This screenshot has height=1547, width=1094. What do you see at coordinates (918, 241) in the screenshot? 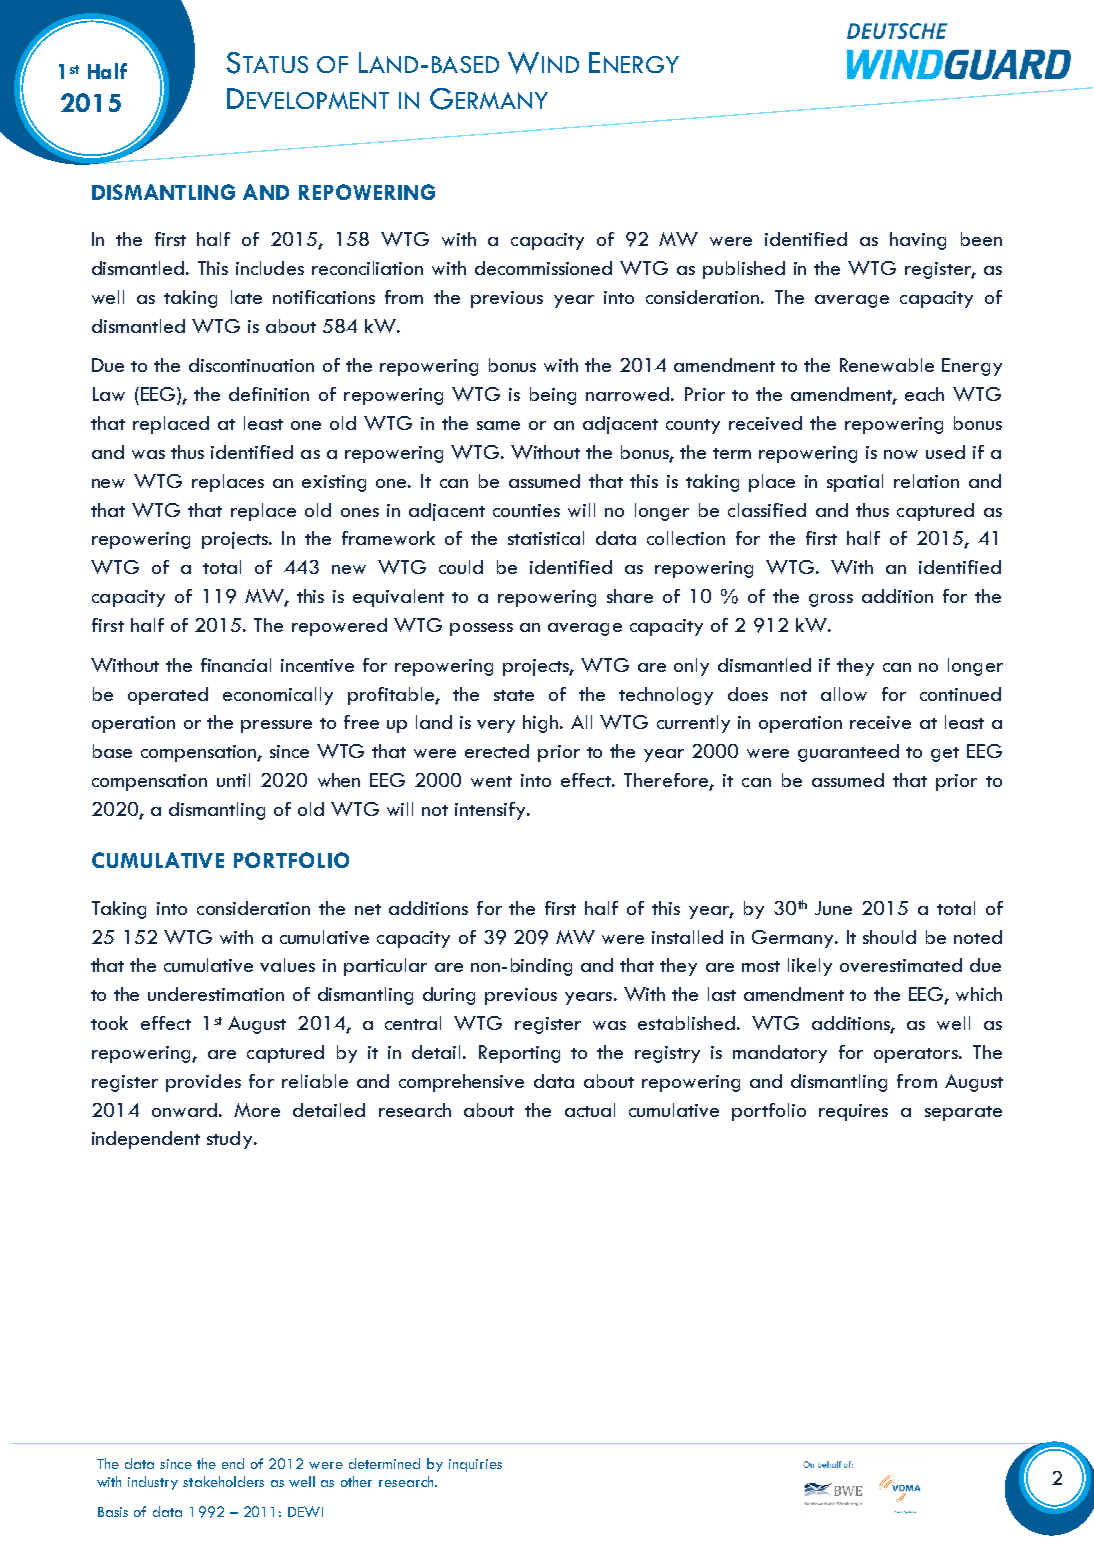
I see `having` at bounding box center [918, 241].
